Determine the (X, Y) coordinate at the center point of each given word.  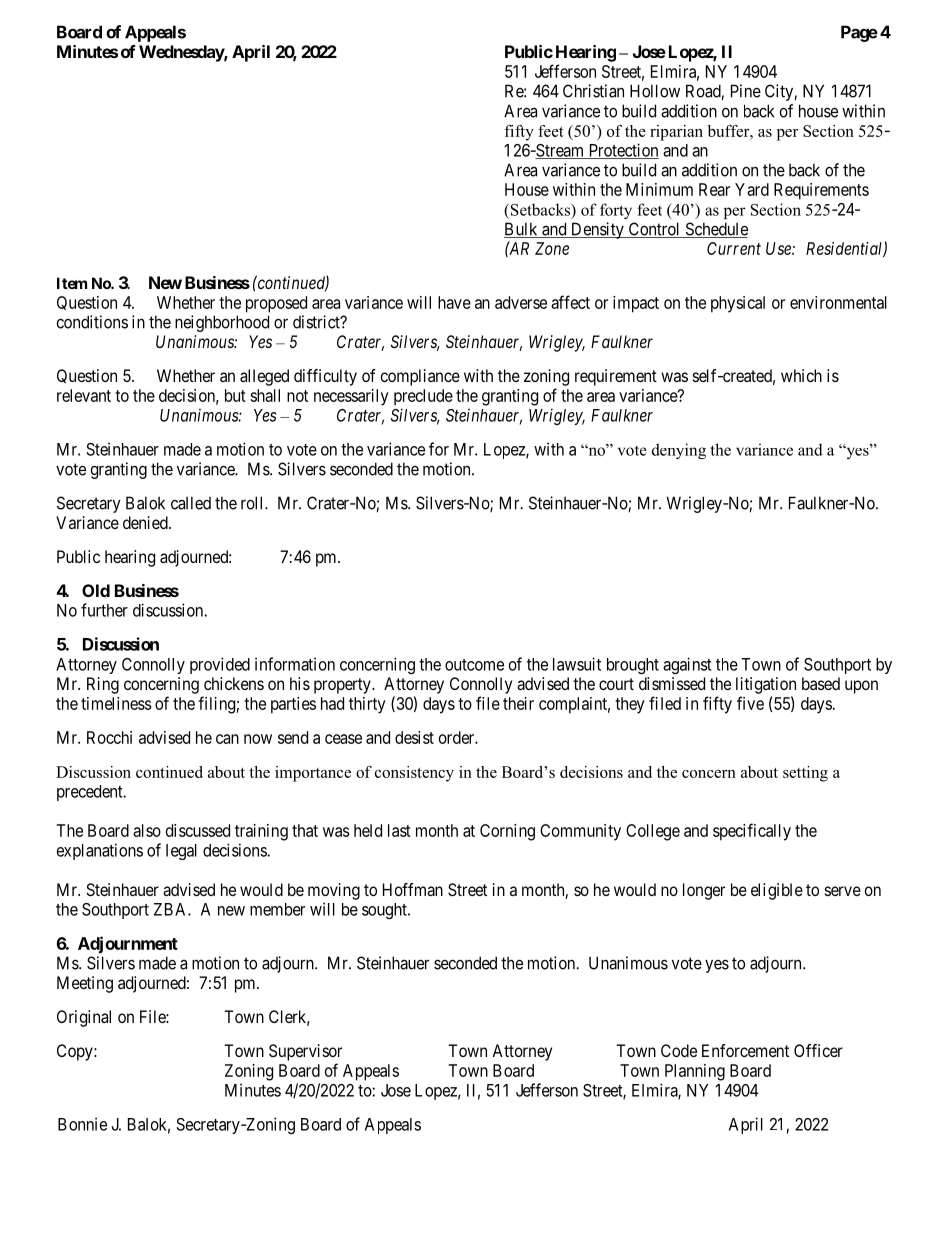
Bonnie (82, 1124)
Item (72, 283)
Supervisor (305, 1052)
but (235, 395)
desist (414, 737)
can (227, 739)
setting (805, 774)
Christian (593, 91)
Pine (746, 91)
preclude (423, 397)
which (801, 375)
